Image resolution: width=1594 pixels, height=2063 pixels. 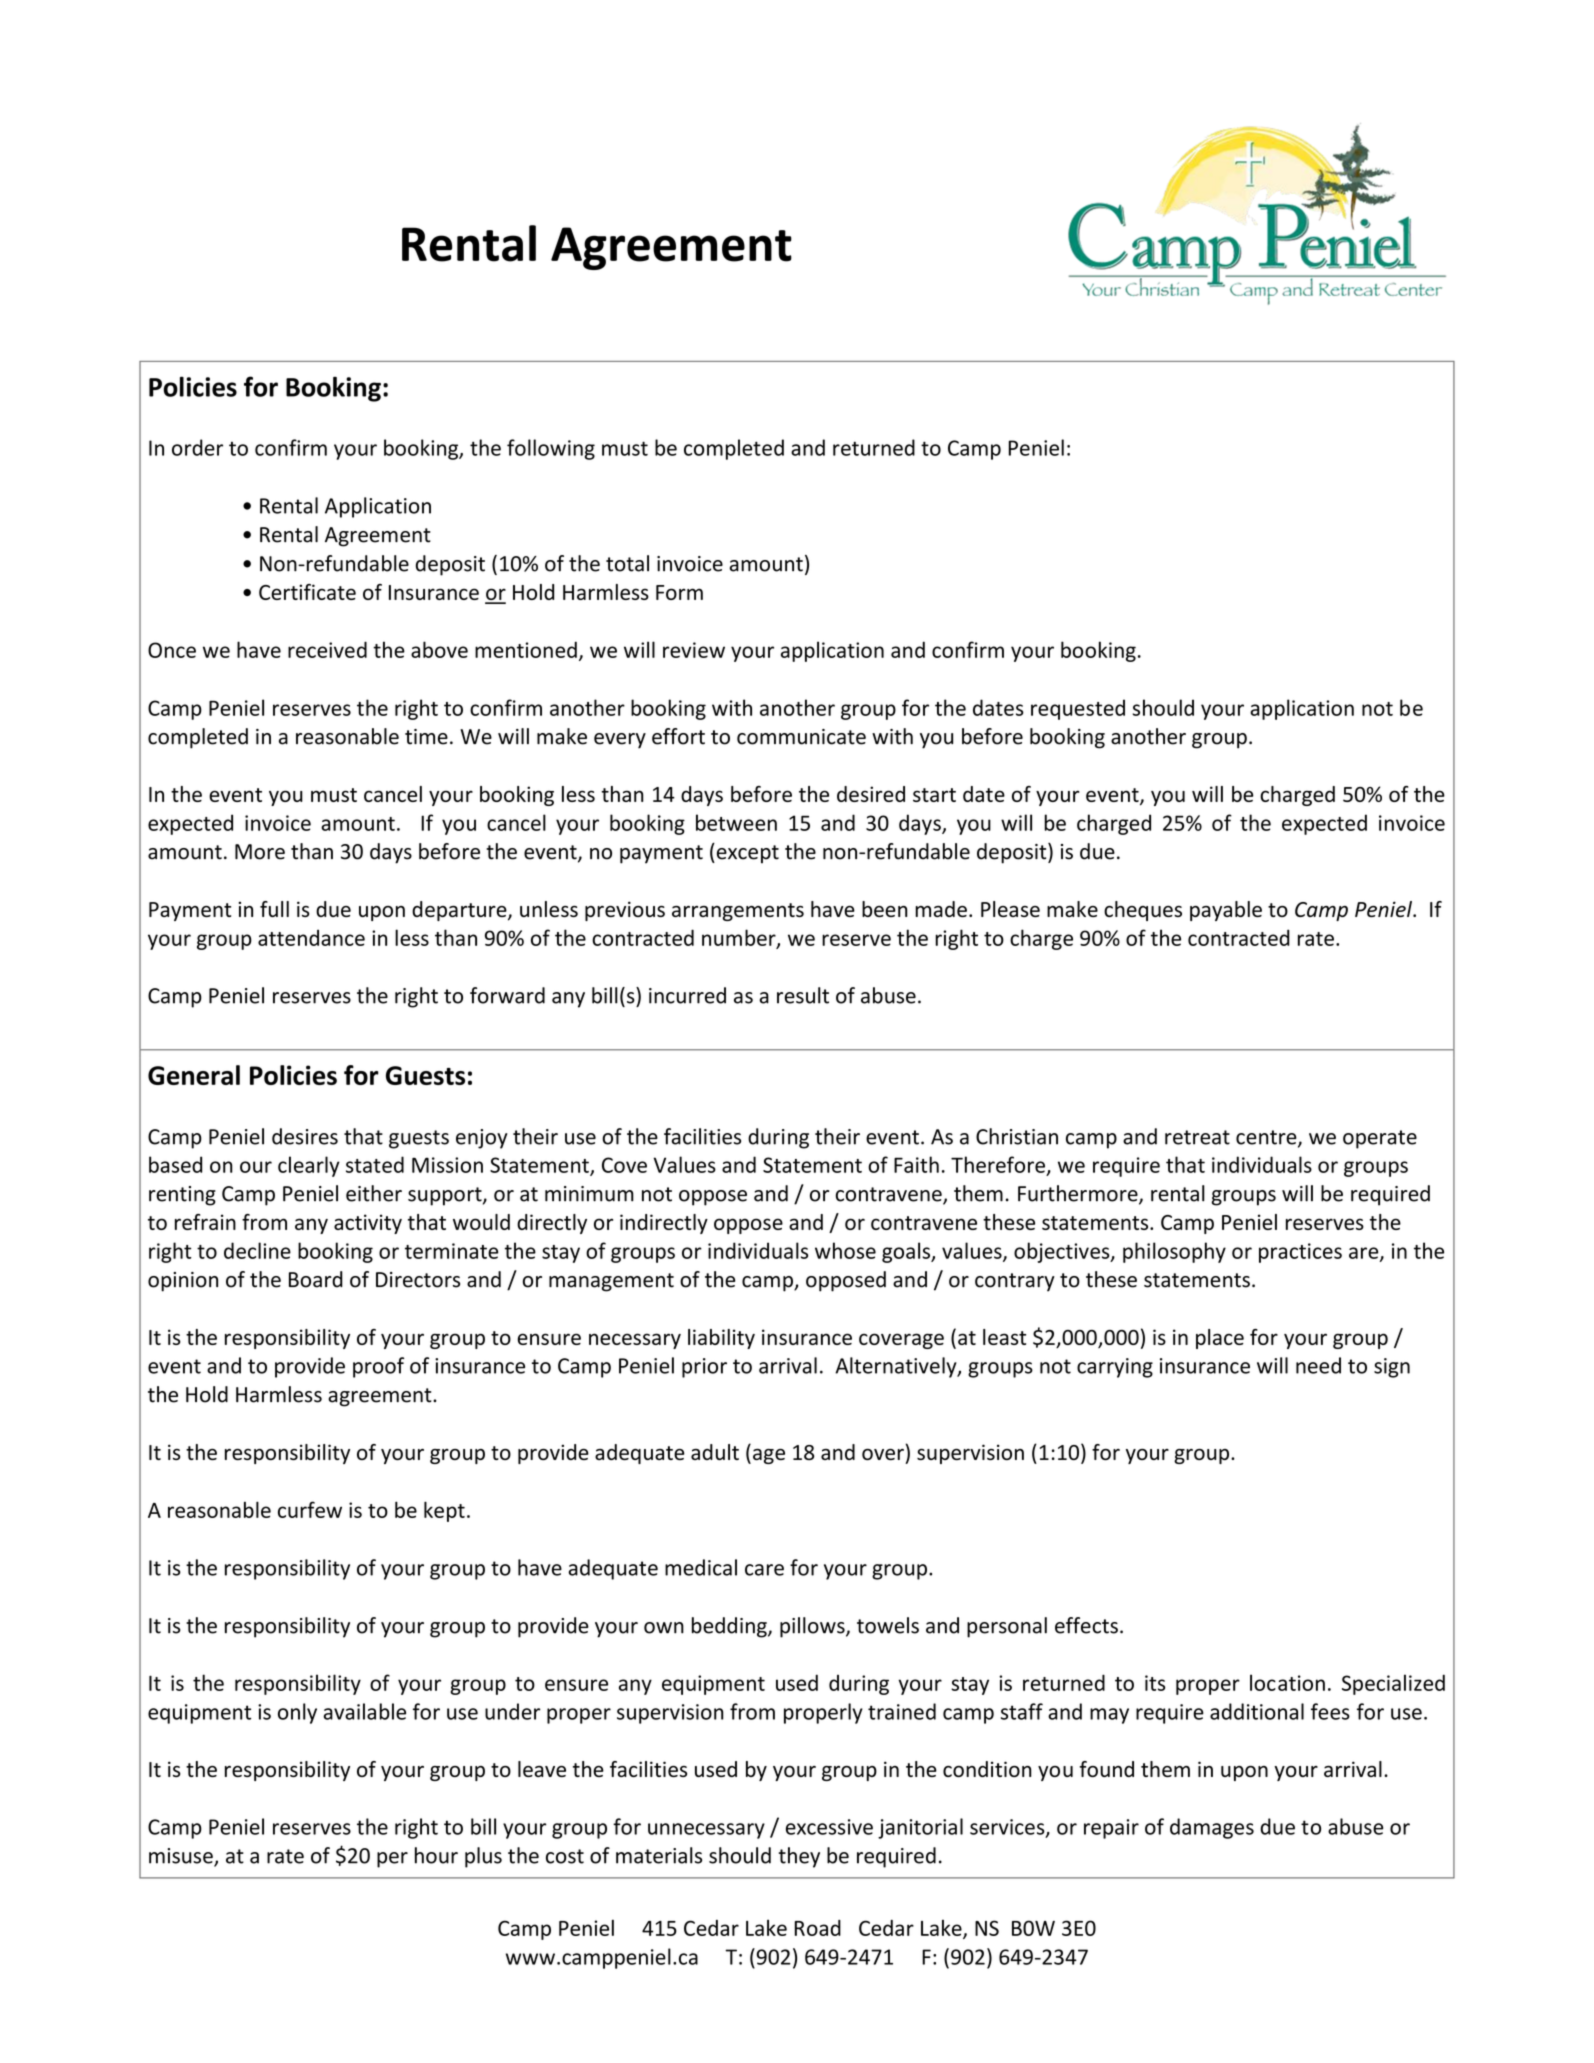 I want to click on except, so click(x=746, y=853).
